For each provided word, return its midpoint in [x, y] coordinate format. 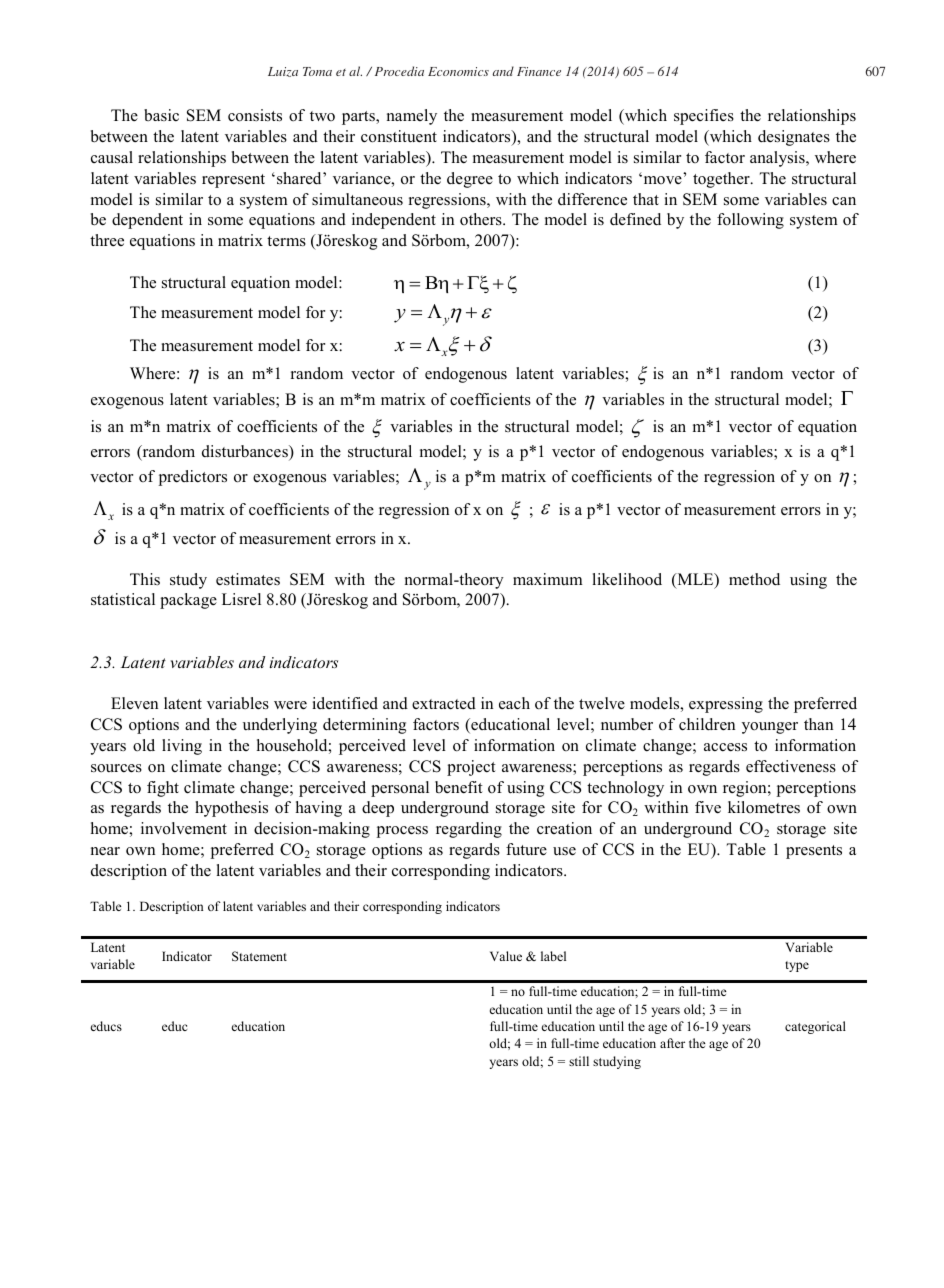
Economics [458, 71]
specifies [704, 117]
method [754, 579]
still [579, 1061]
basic [161, 115]
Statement [259, 956]
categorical [815, 1027]
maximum [548, 579]
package [188, 601]
